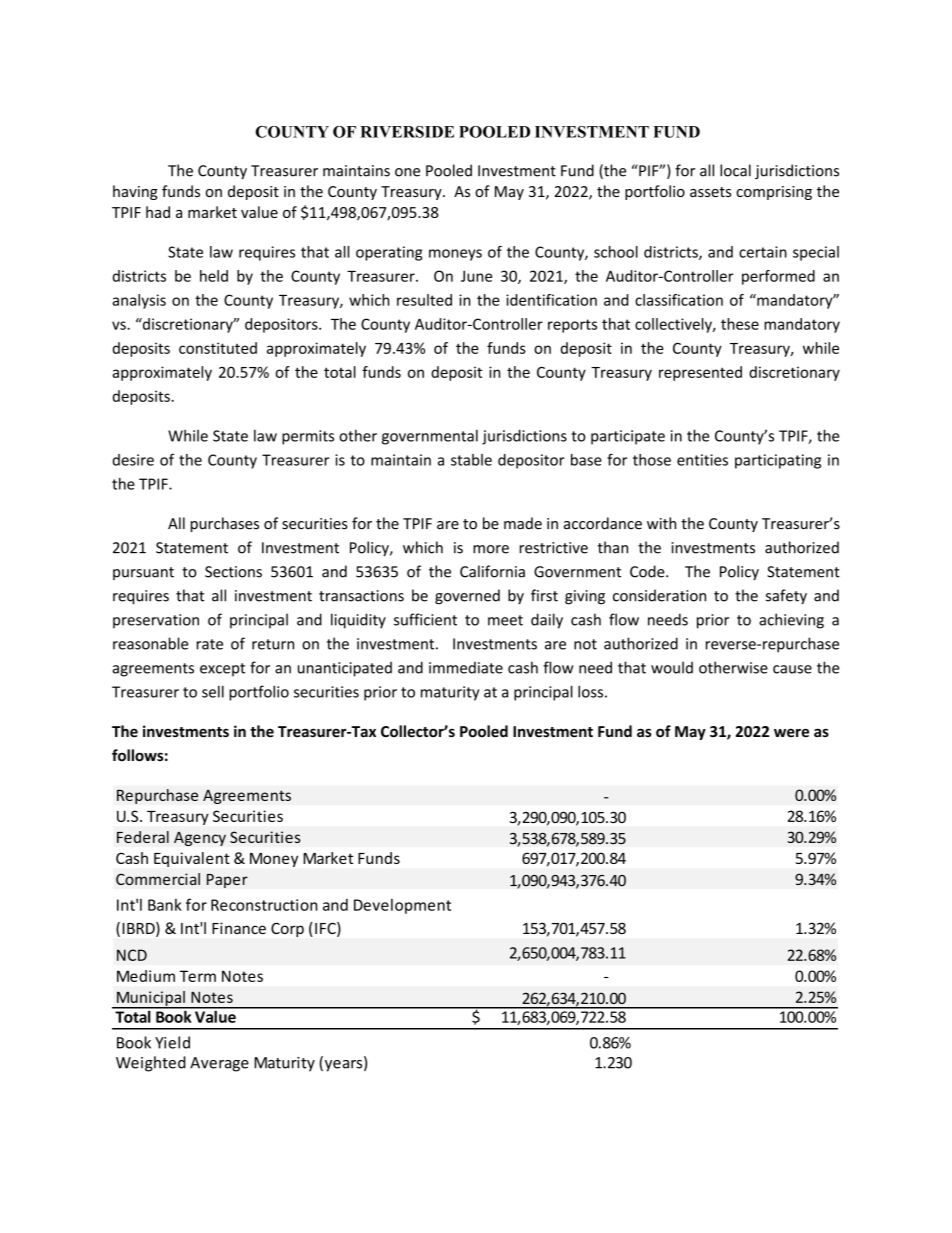 The height and width of the page is (1233, 952). What do you see at coordinates (786, 597) in the page?
I see `safety` at bounding box center [786, 597].
